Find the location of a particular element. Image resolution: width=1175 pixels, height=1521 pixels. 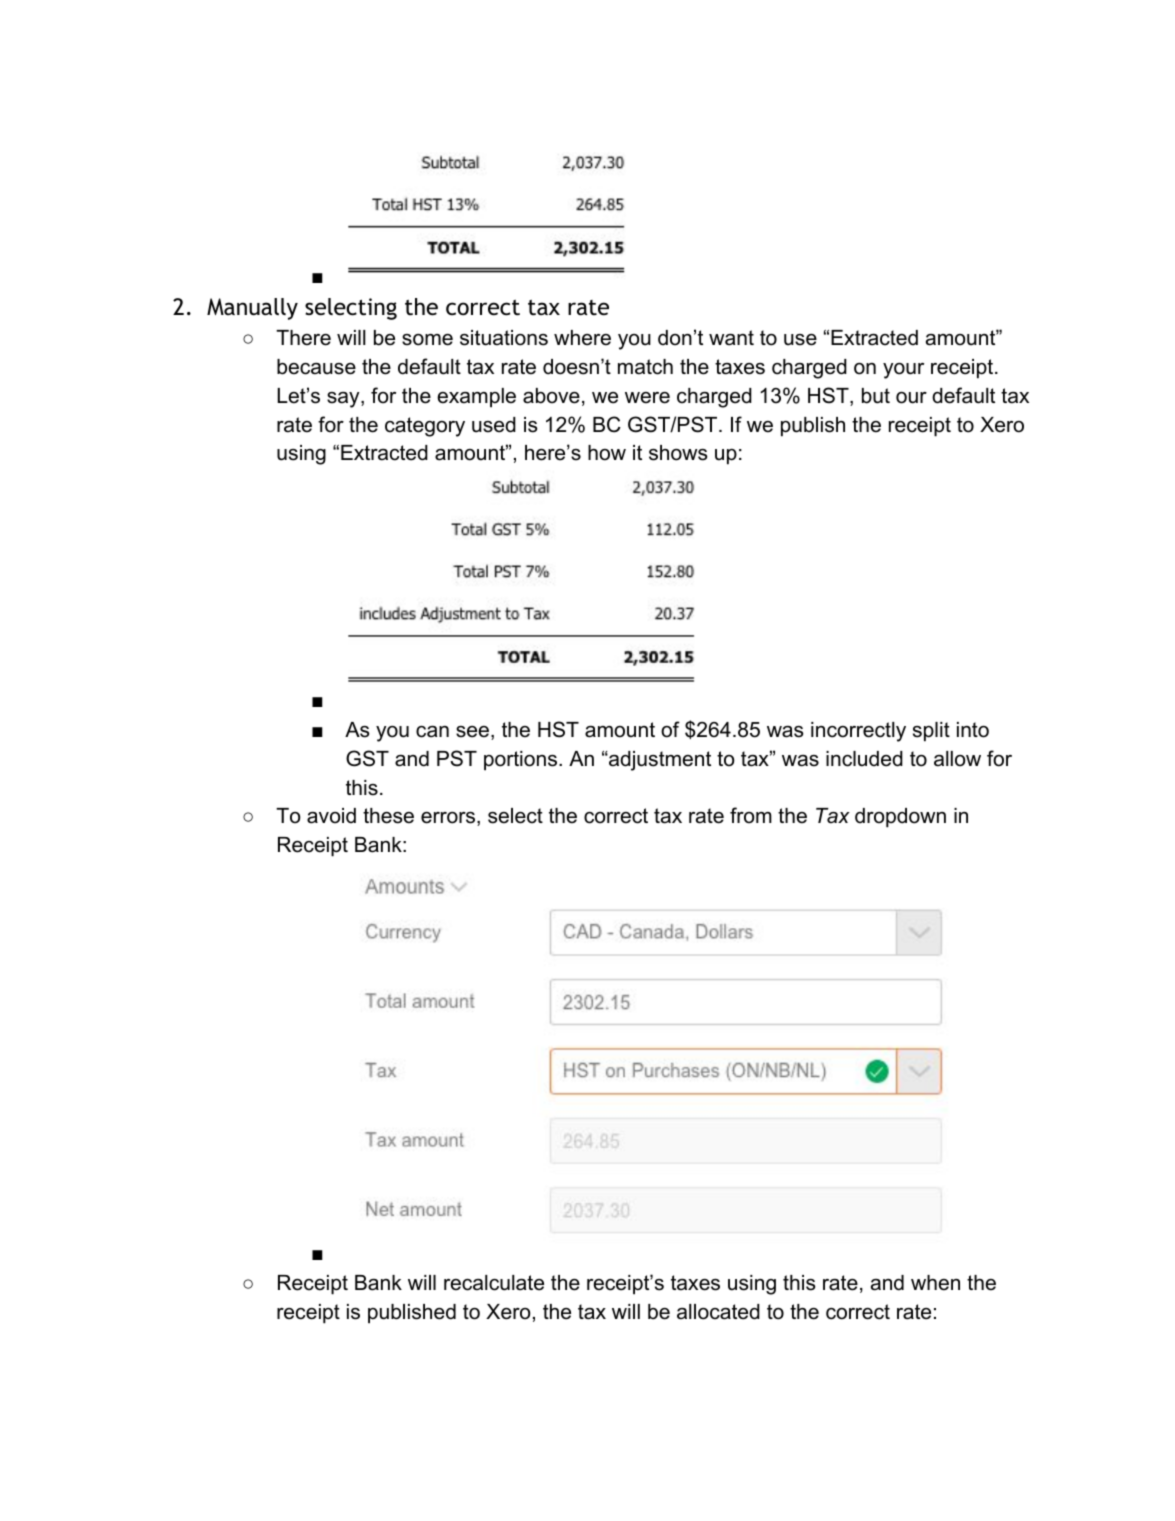

split is located at coordinates (931, 732).
